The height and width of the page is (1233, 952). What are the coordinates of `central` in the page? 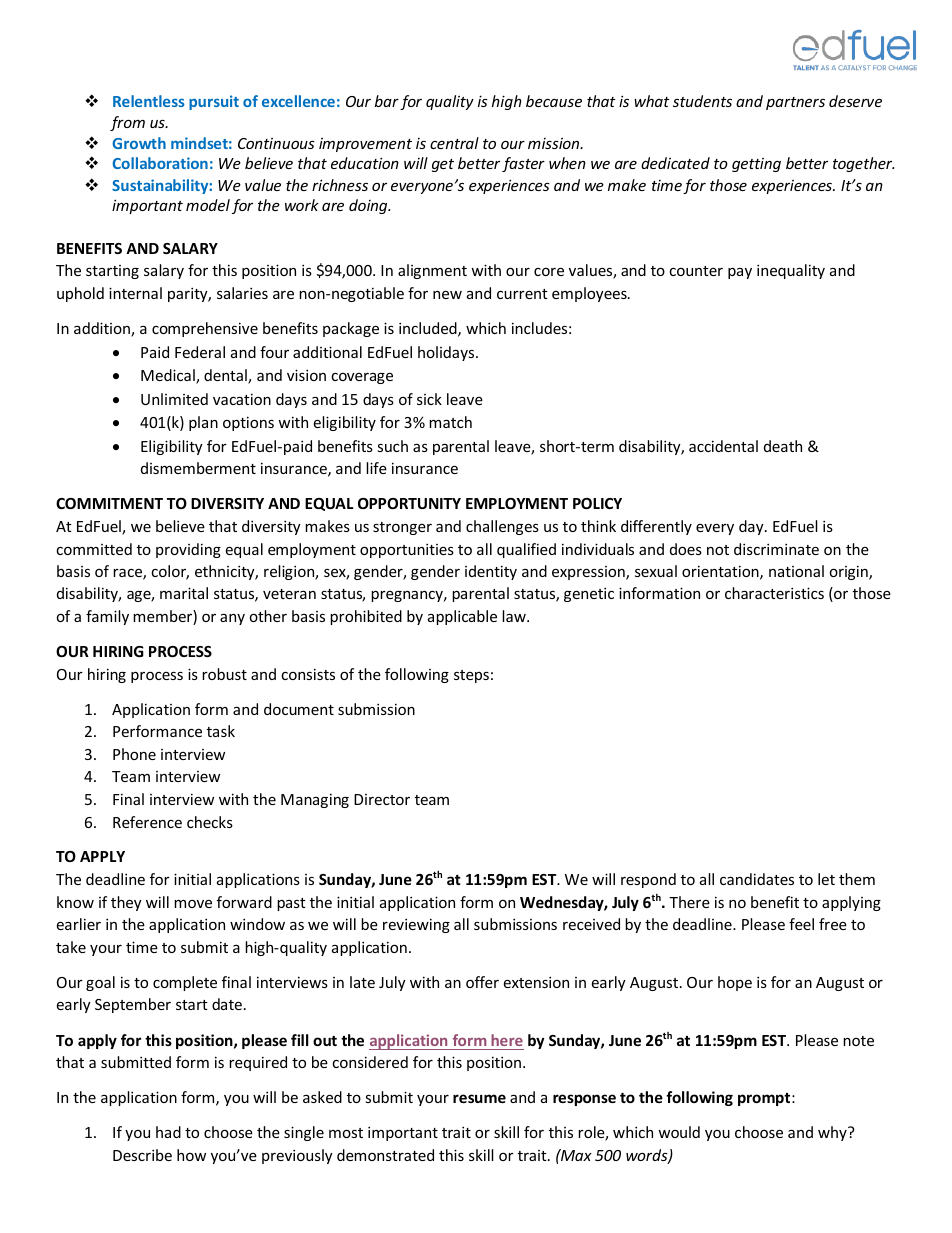 It's located at (454, 143).
